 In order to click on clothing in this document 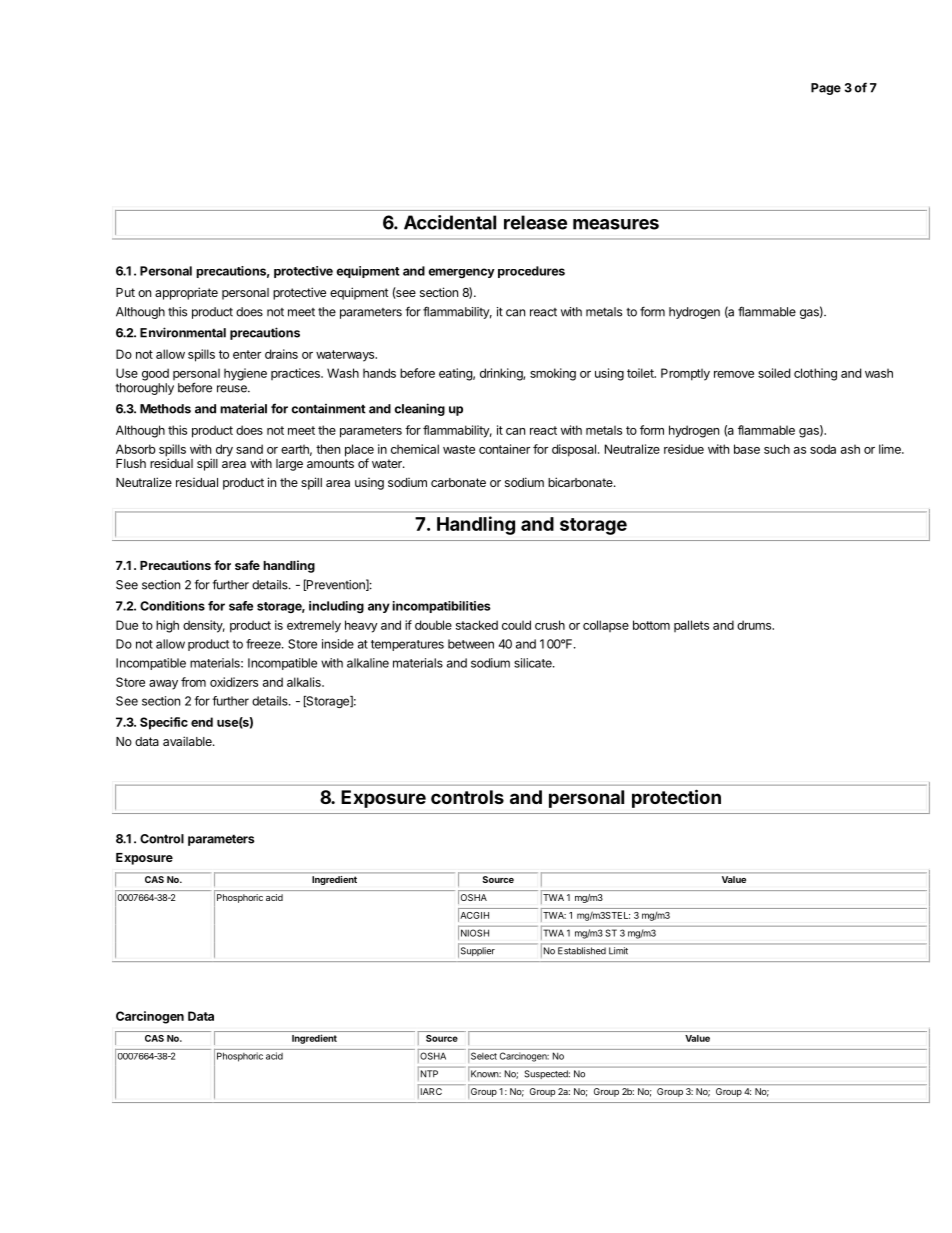, I will do `click(815, 374)`.
